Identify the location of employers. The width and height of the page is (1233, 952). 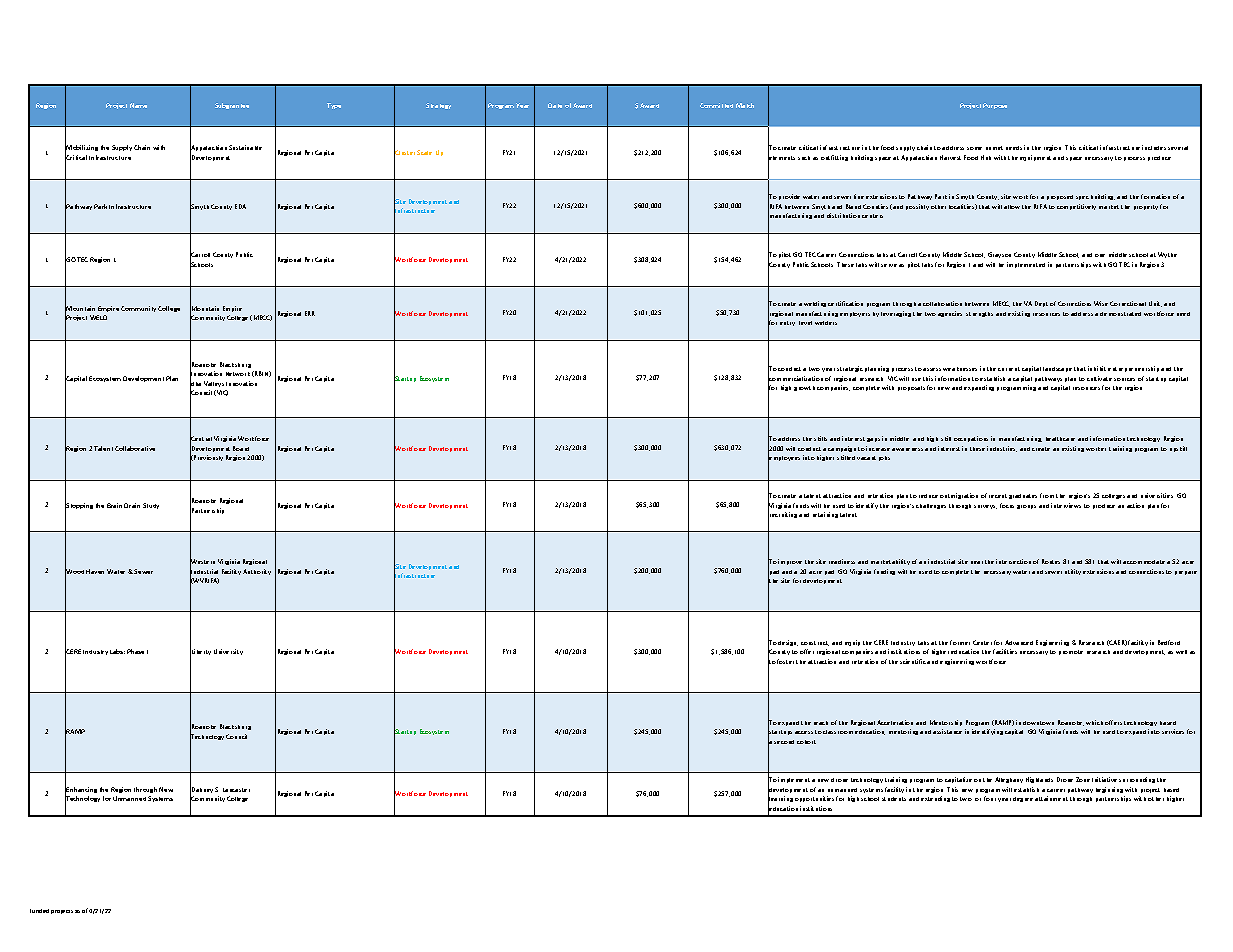
(855, 314).
